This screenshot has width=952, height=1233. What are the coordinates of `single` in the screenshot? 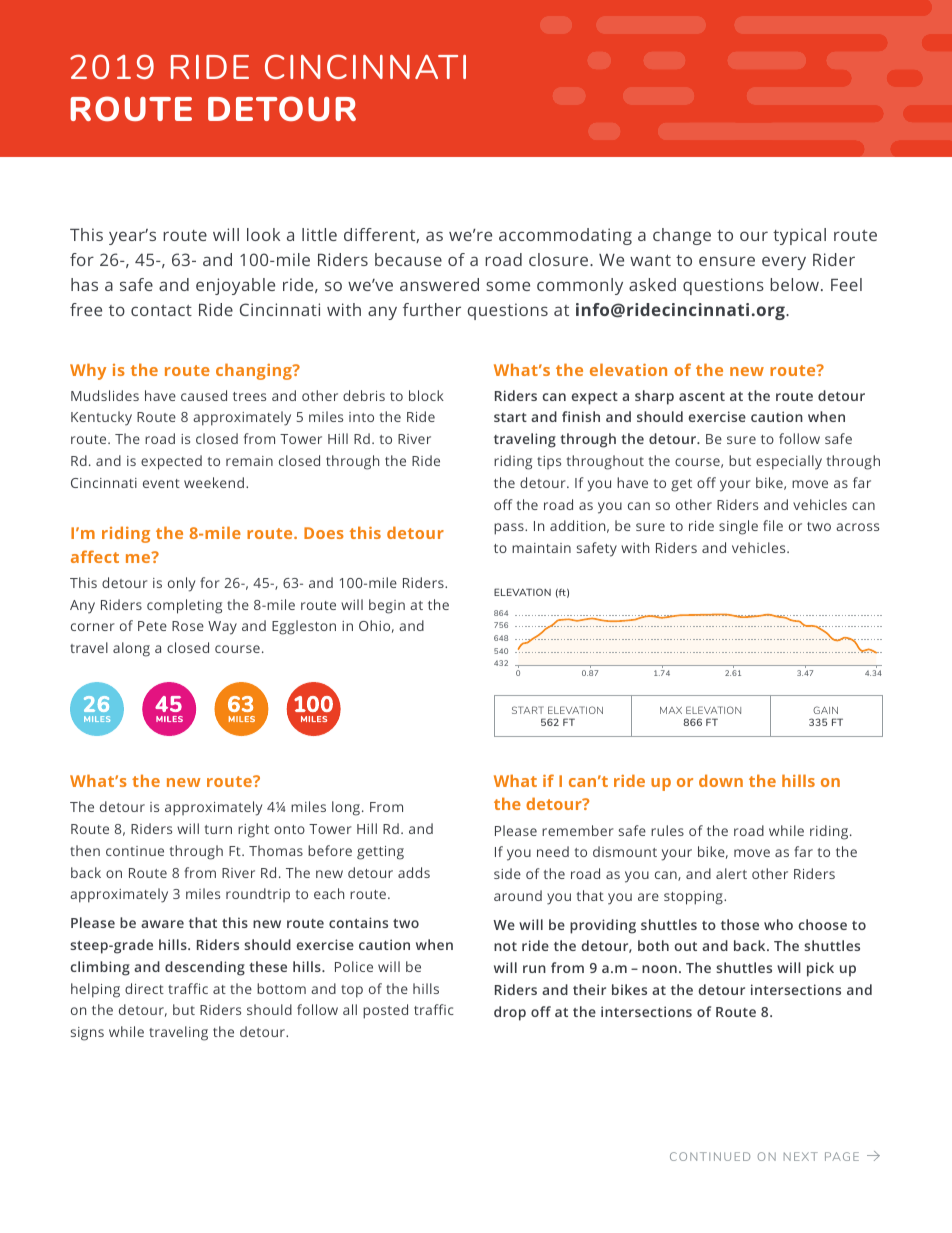 It's located at (738, 527).
